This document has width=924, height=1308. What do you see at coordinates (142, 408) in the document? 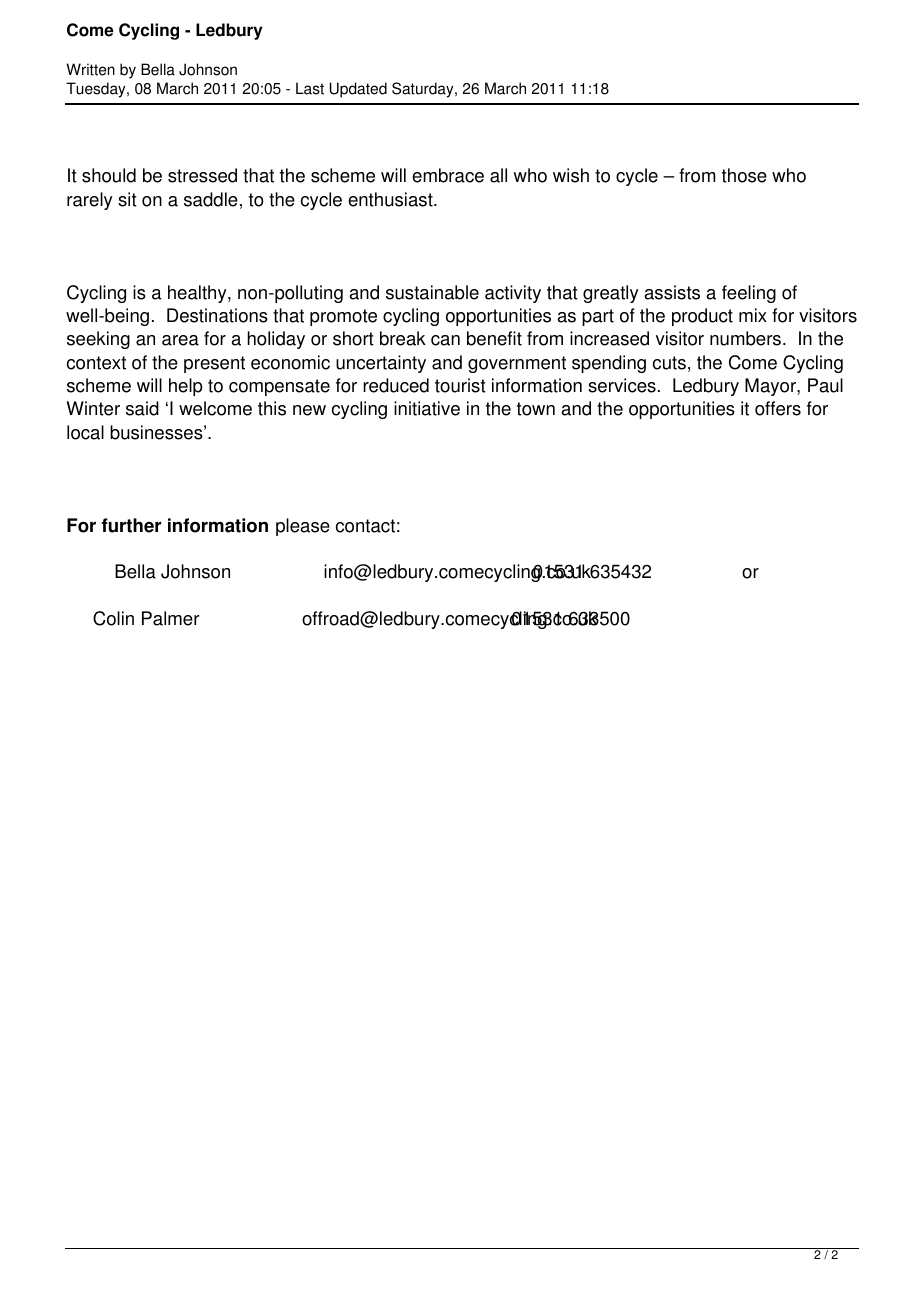
I see `said` at bounding box center [142, 408].
